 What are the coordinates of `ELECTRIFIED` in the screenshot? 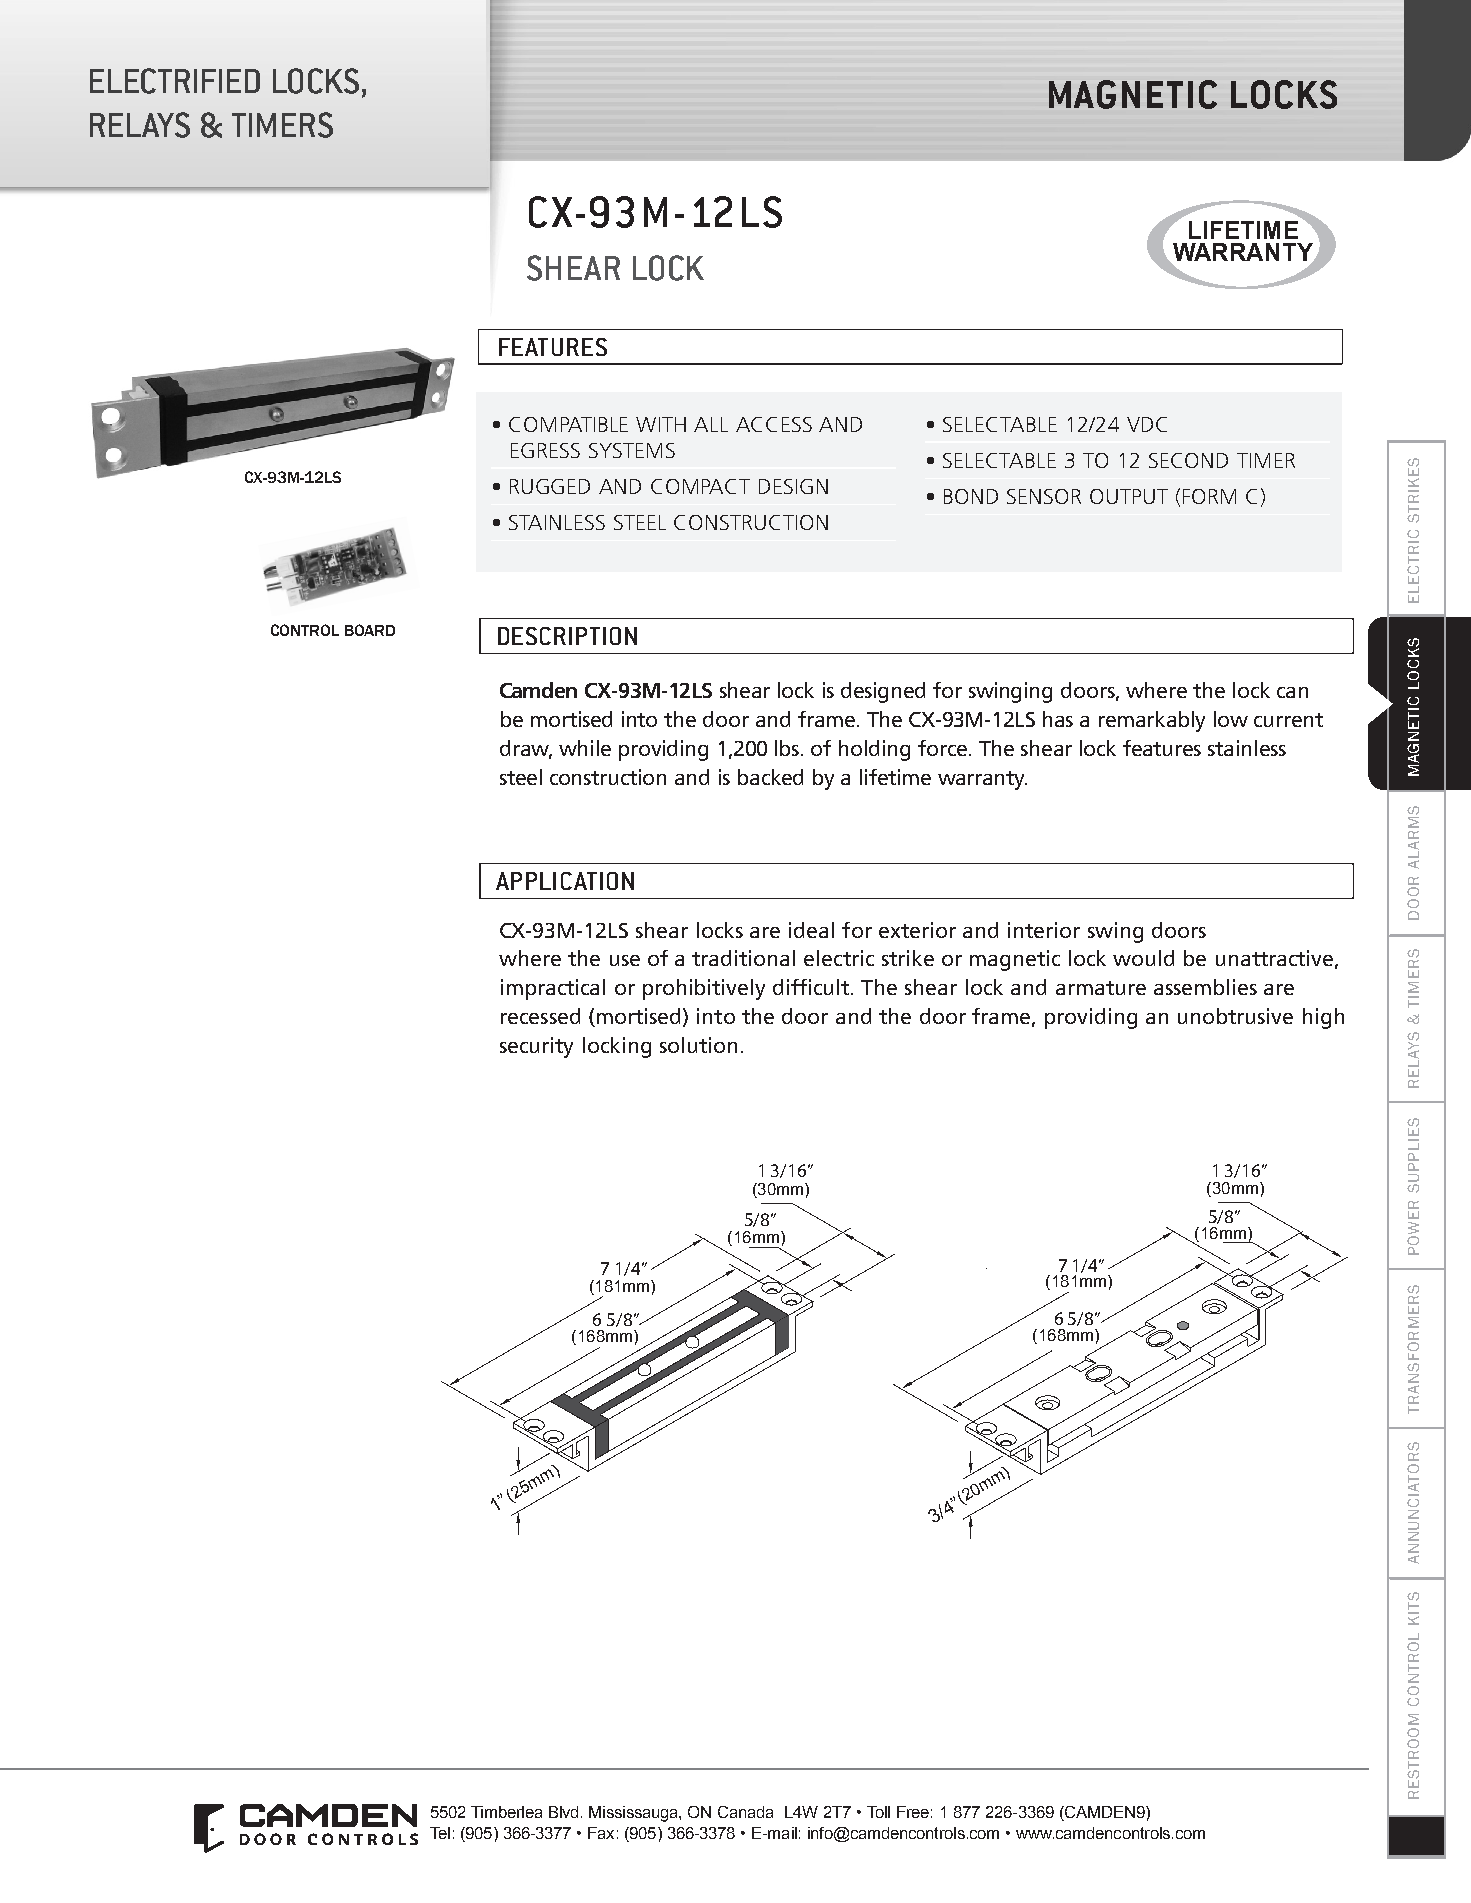 It's located at (175, 81).
